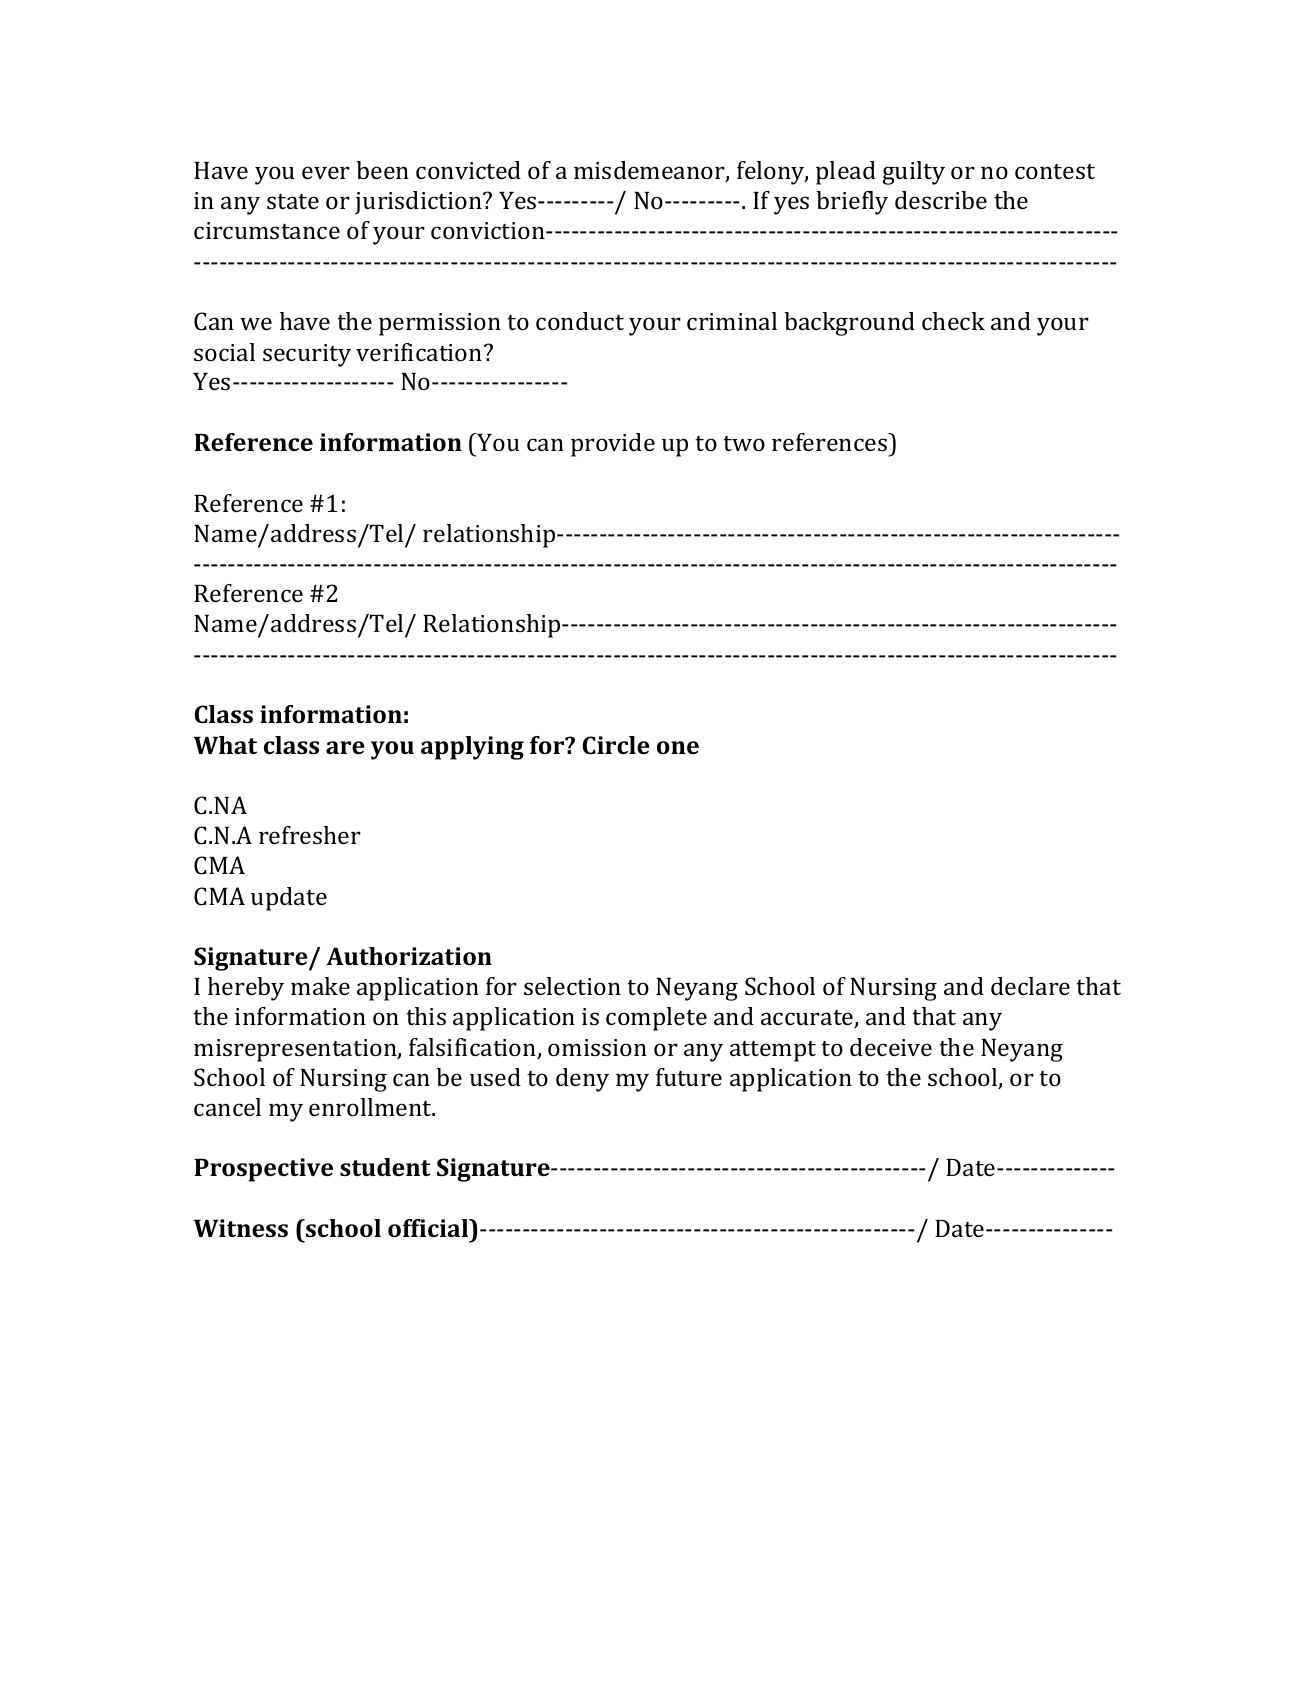 The width and height of the page is (1315, 1702). I want to click on convicted, so click(468, 170).
